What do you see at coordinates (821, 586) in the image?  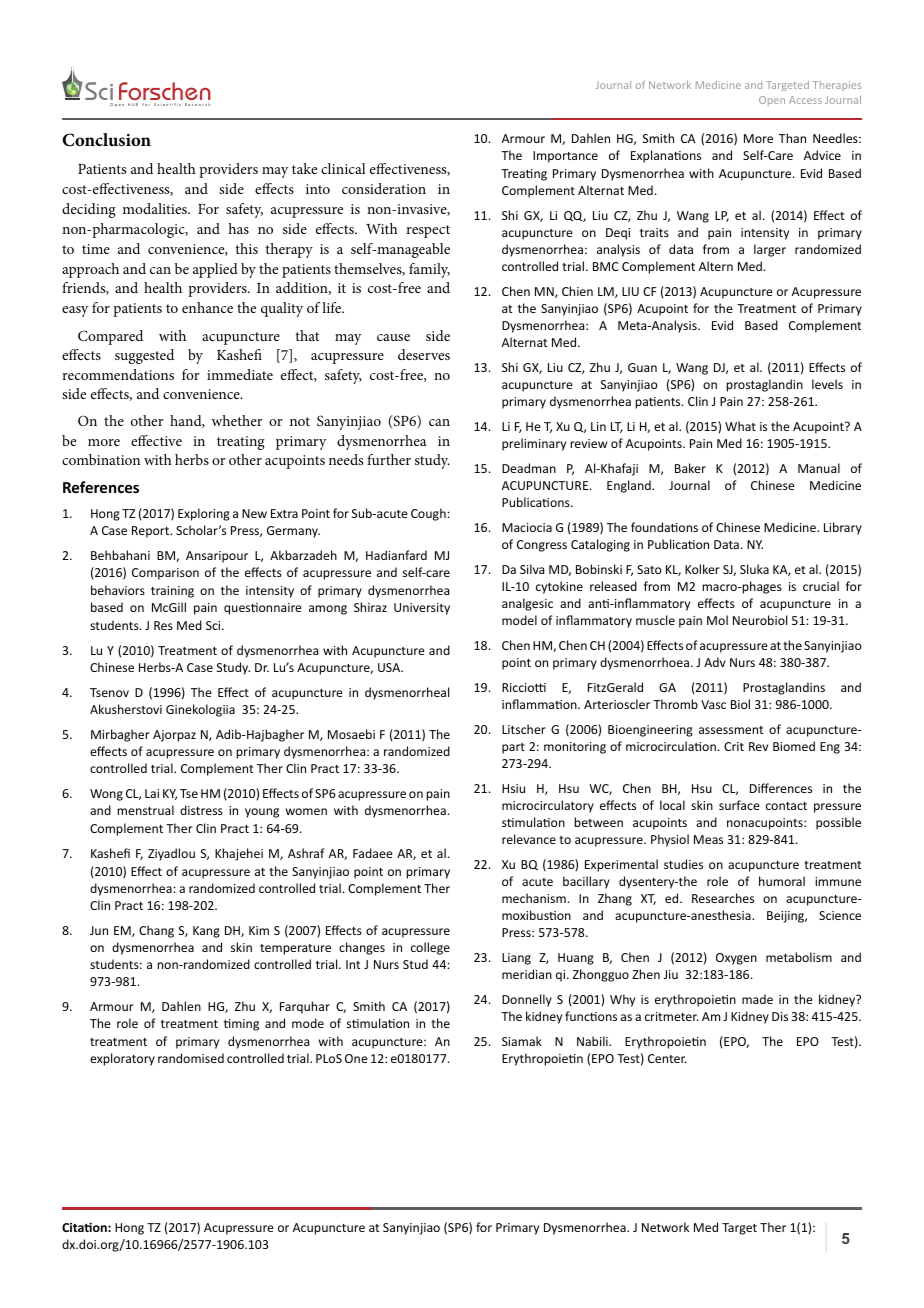 I see `crucial` at bounding box center [821, 586].
